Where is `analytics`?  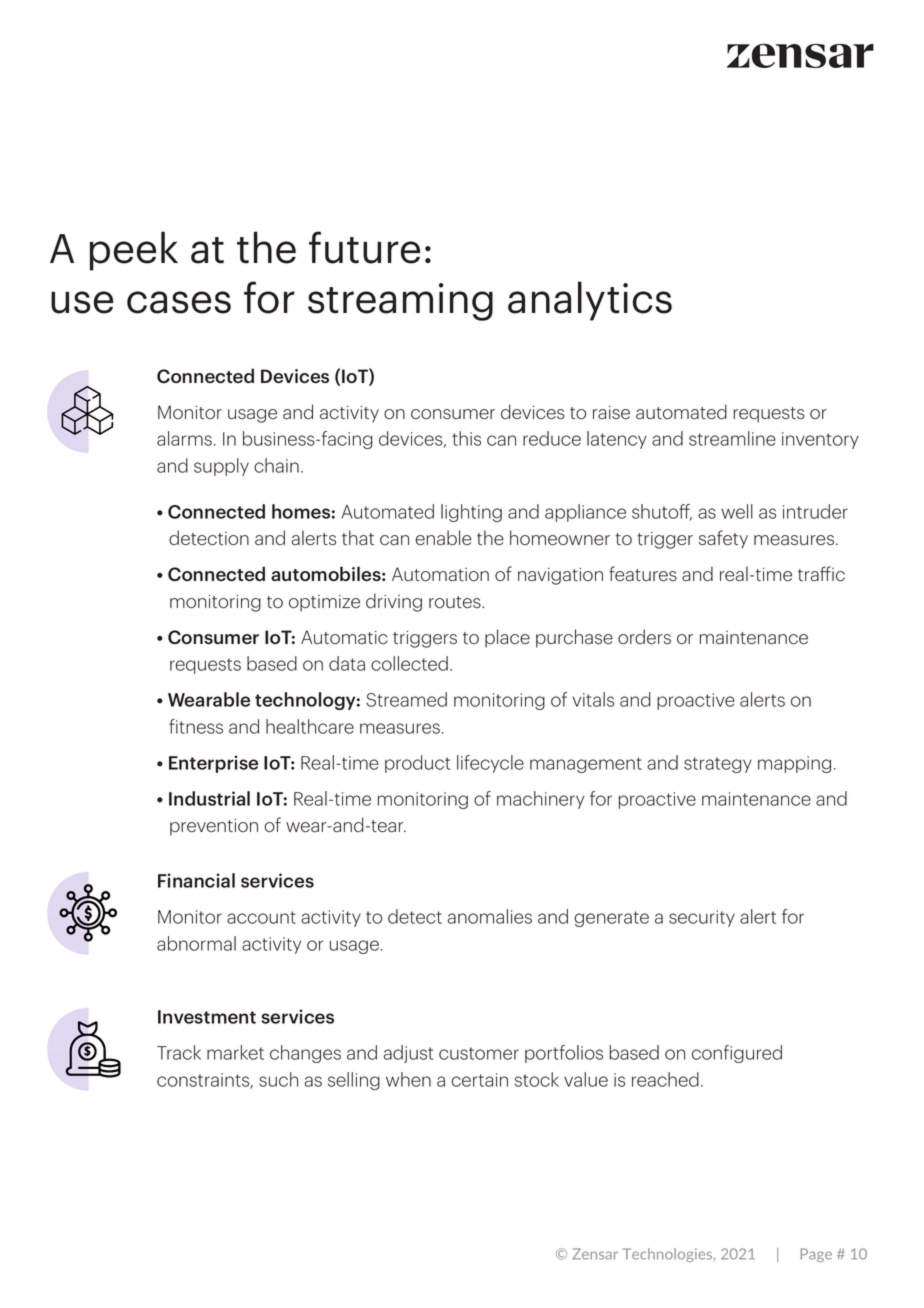
analytics is located at coordinates (590, 301).
